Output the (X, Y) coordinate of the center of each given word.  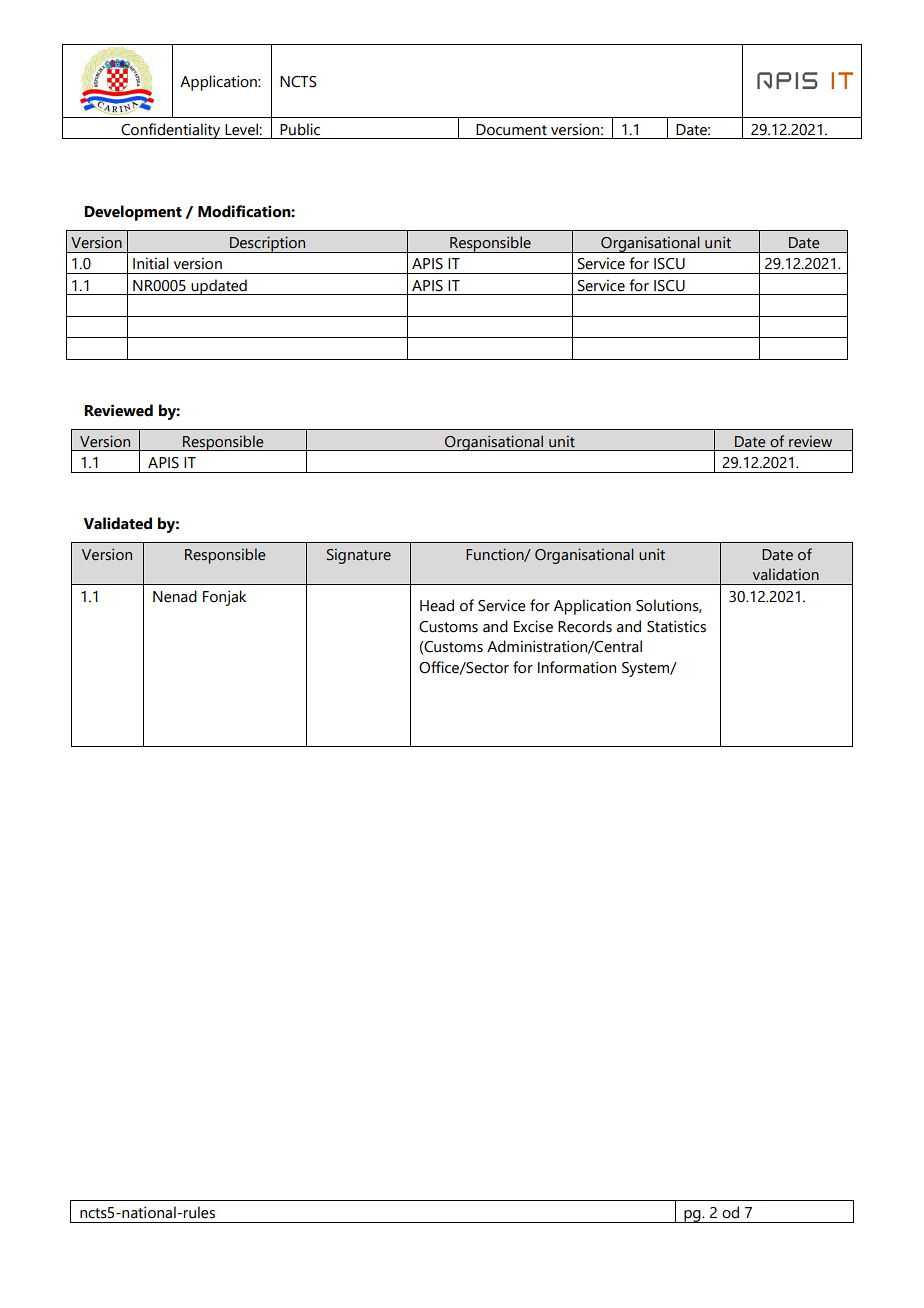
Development (133, 213)
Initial (151, 263)
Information (577, 667)
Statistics (676, 626)
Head (437, 605)
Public (300, 129)
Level (242, 129)
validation (786, 574)
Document (511, 130)
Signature (359, 556)
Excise (533, 626)
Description (268, 244)
